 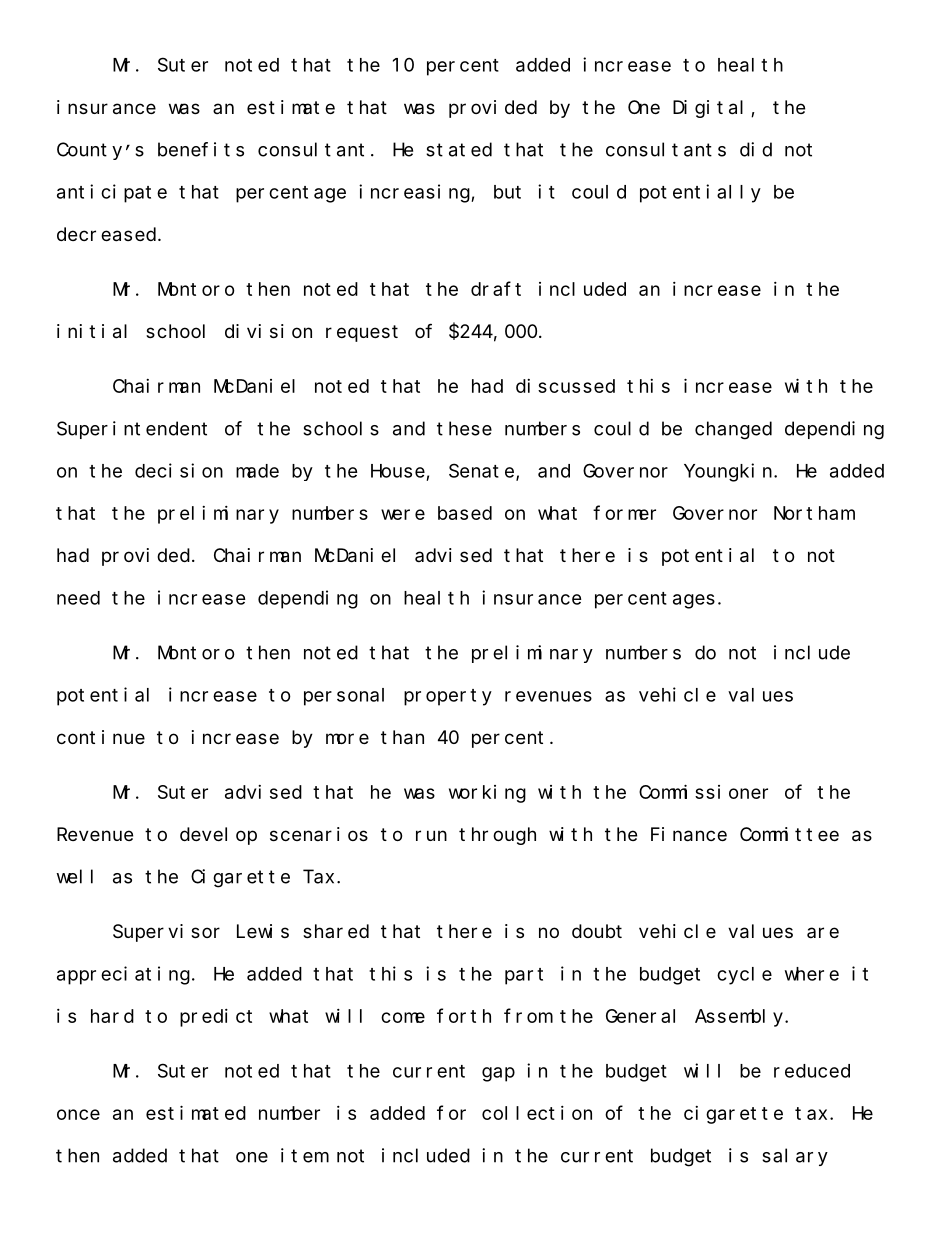 What do you see at coordinates (498, 1074) in the screenshot?
I see `gap` at bounding box center [498, 1074].
